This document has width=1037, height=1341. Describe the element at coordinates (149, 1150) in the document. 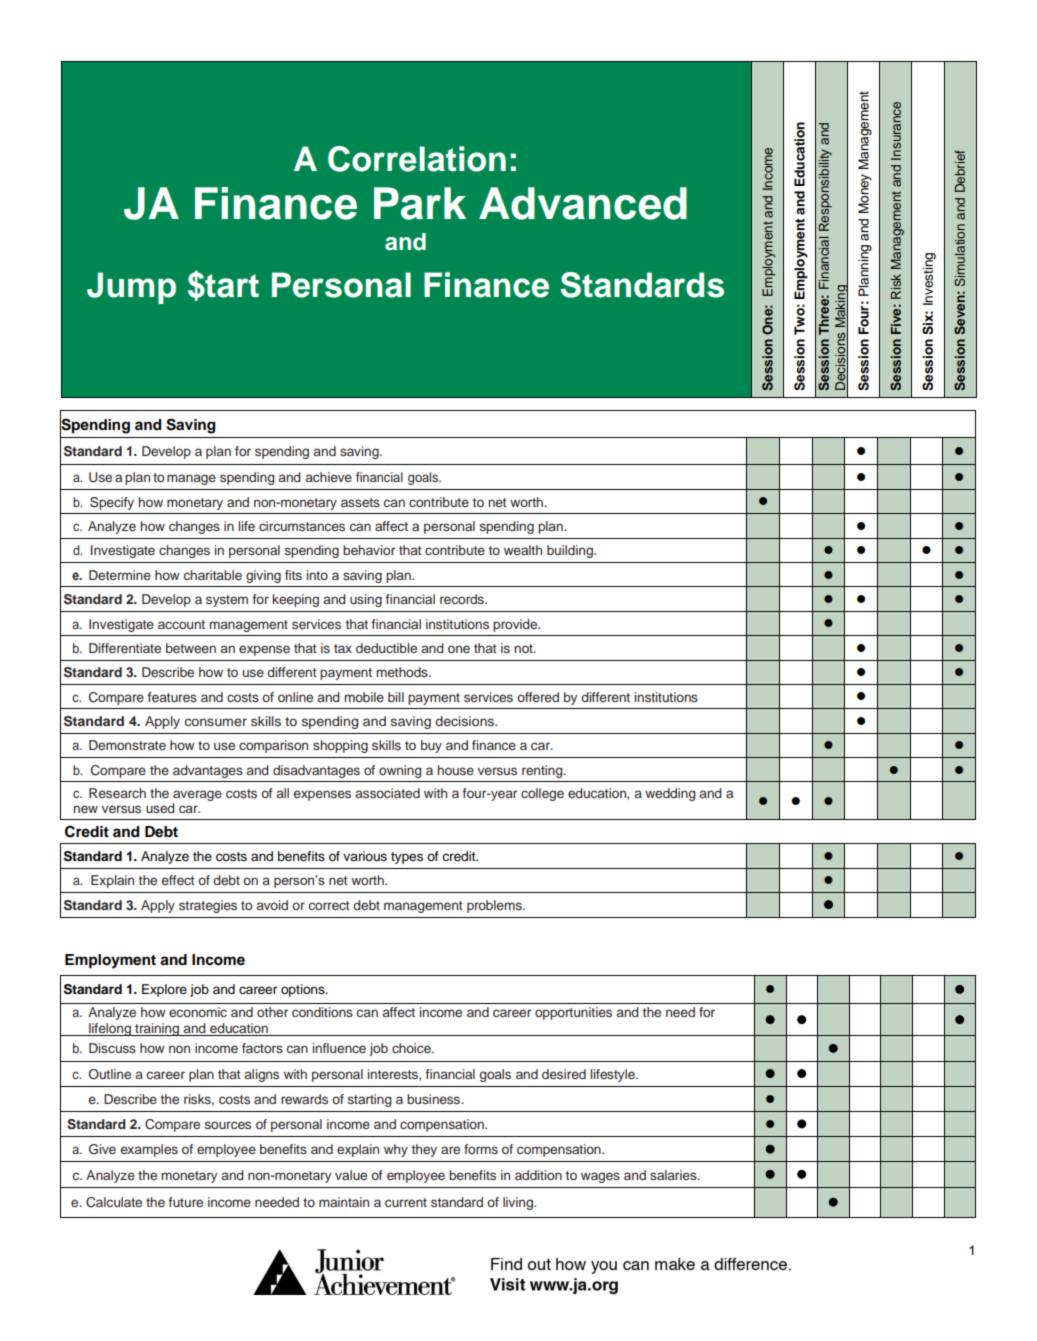

I see `examples` at that location.
